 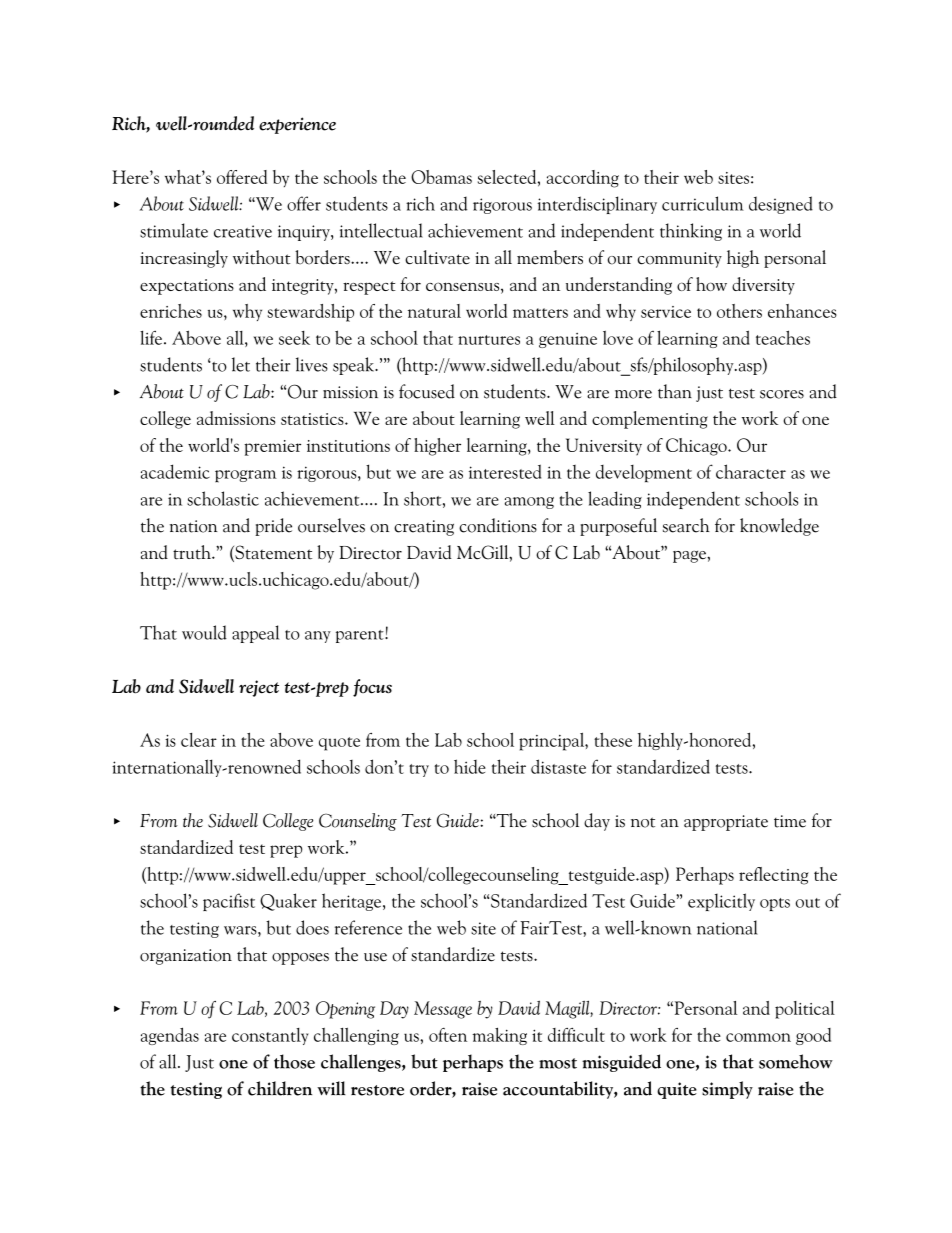 I want to click on simply, so click(x=727, y=1090).
